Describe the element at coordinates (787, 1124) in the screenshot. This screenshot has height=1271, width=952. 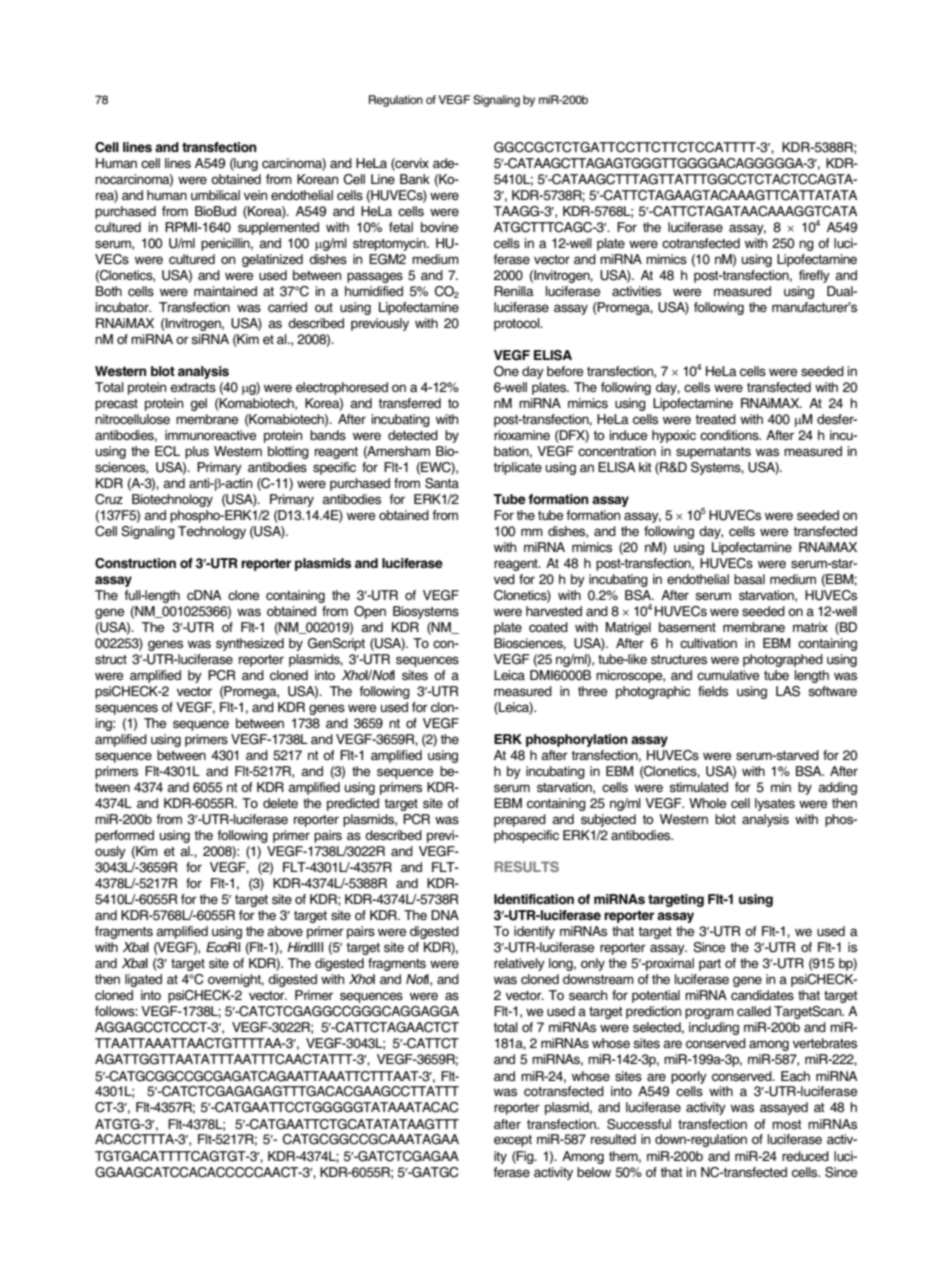
I see `most` at that location.
